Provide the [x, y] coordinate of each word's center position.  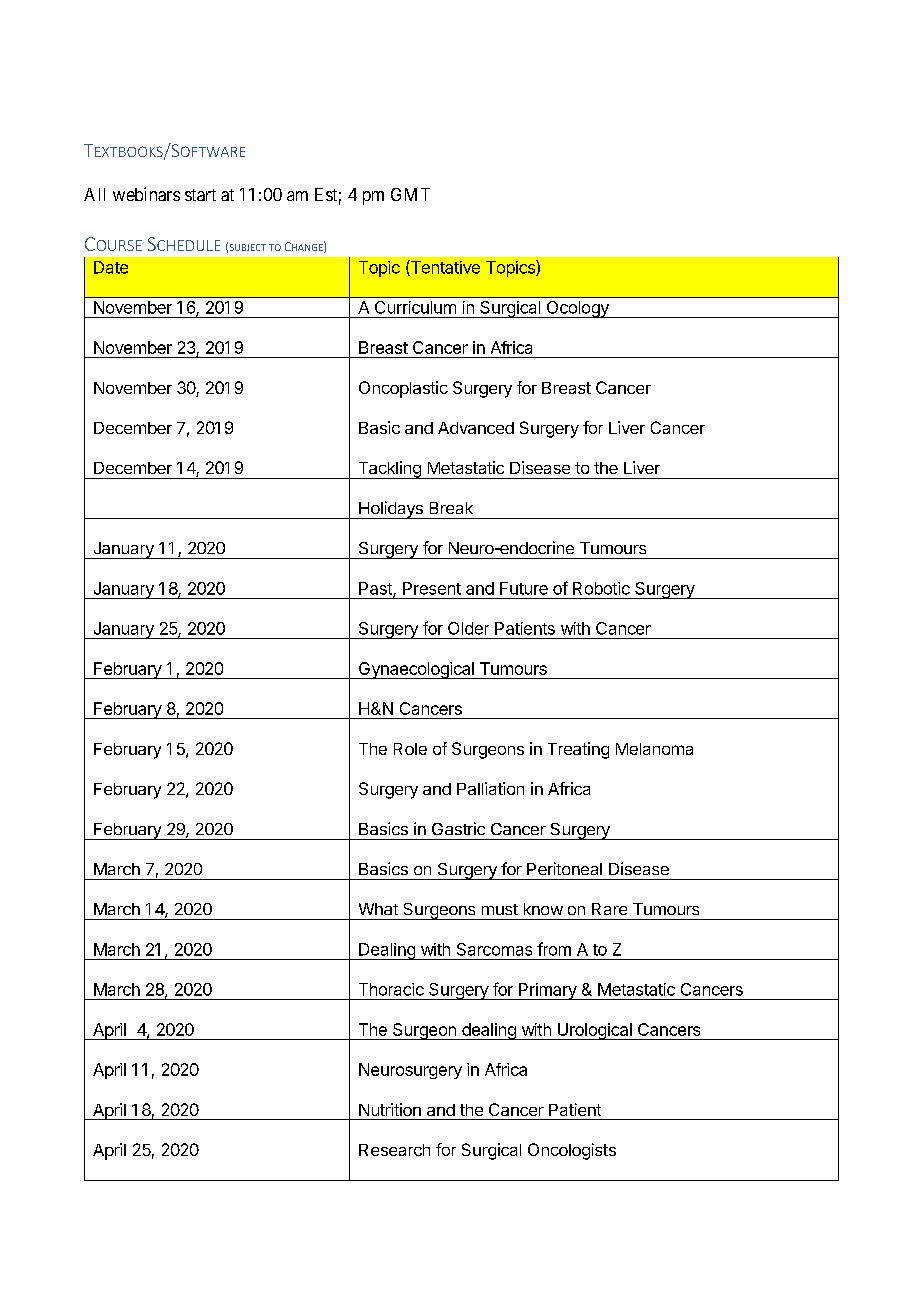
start [200, 195]
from [554, 949]
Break [451, 508]
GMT [410, 194]
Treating [578, 750]
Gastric [458, 828]
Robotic [601, 588]
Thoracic [391, 989]
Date [111, 267]
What [378, 909]
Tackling [389, 470]
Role [410, 749]
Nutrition [390, 1109]
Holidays [391, 510]
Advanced [476, 428]
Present [432, 588]
